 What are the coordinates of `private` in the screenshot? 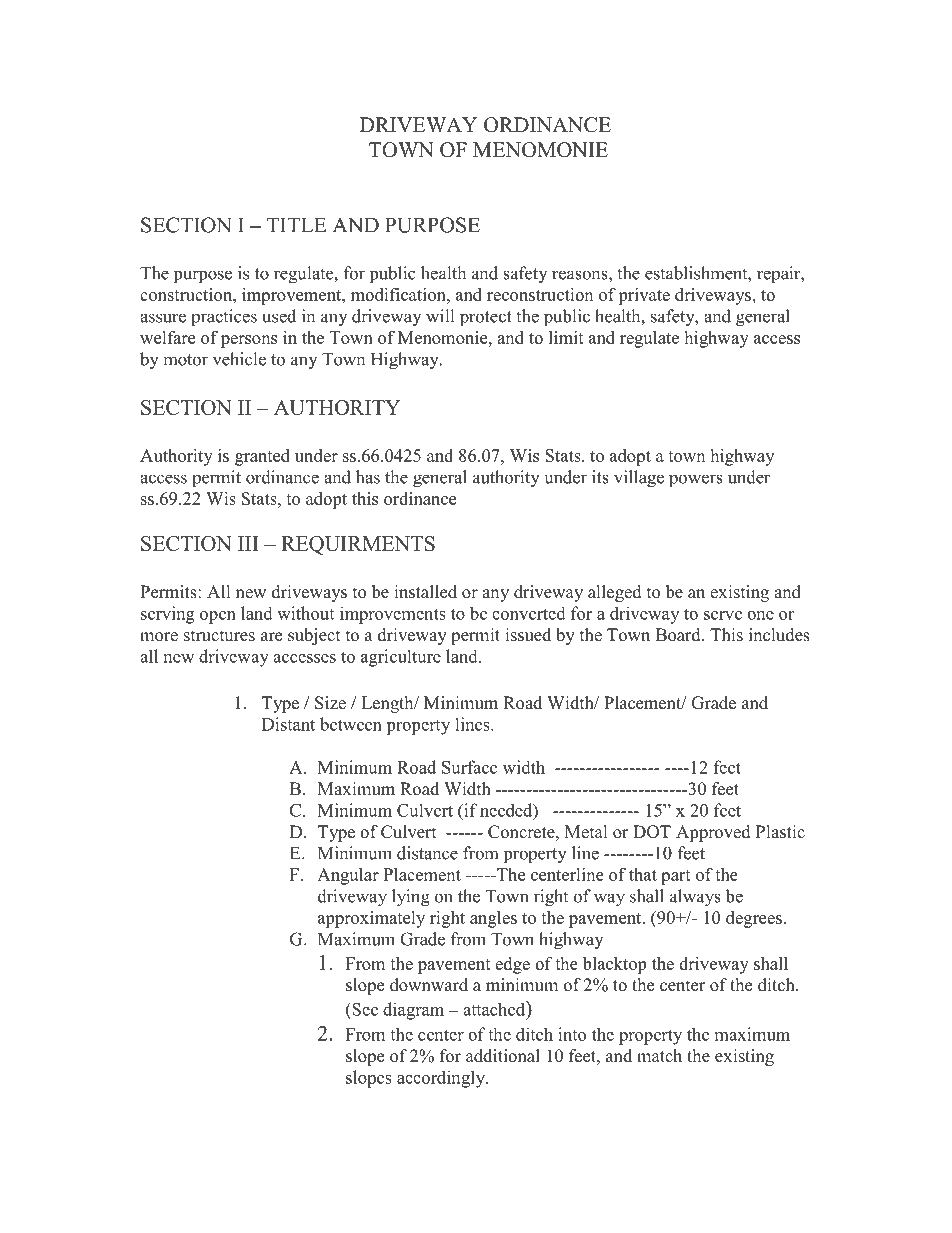 It's located at (644, 296).
